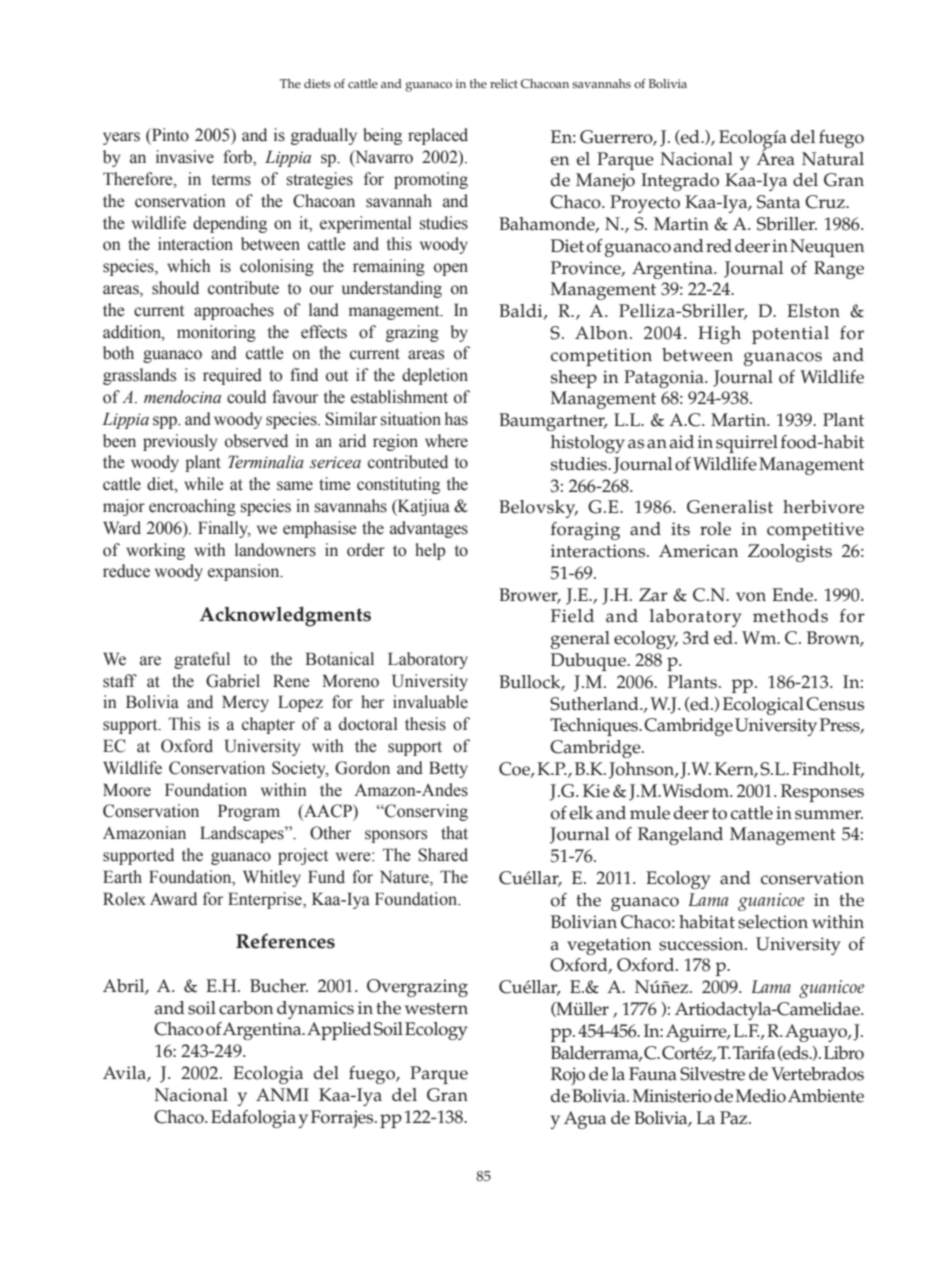 The height and width of the screenshot is (1262, 952). What do you see at coordinates (430, 551) in the screenshot?
I see `help` at bounding box center [430, 551].
